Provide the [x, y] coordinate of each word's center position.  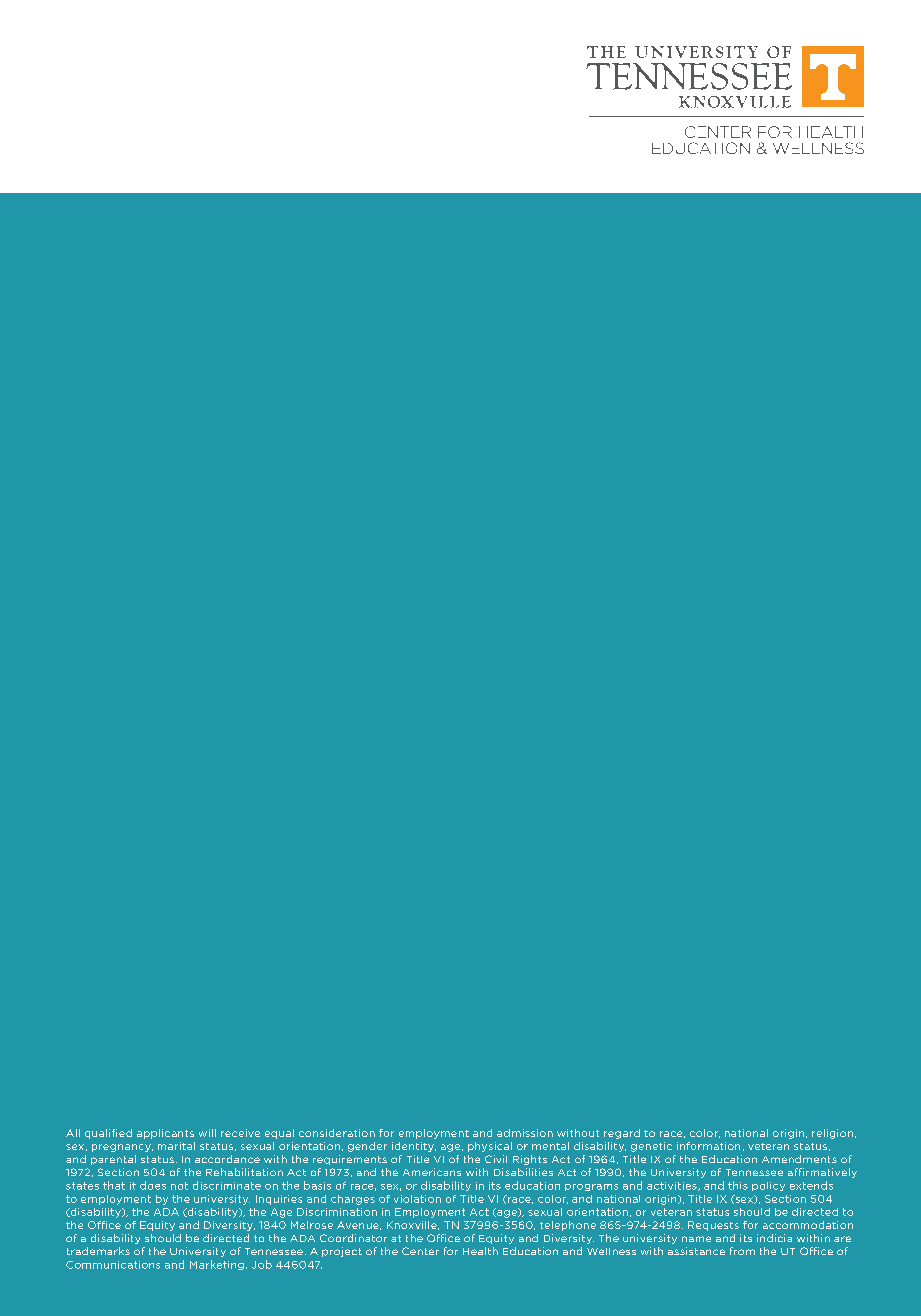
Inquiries [279, 1200]
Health [480, 1251]
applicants [165, 1134]
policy [768, 1186]
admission [525, 1133]
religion [832, 1134]
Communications [113, 1265]
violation [417, 1199]
